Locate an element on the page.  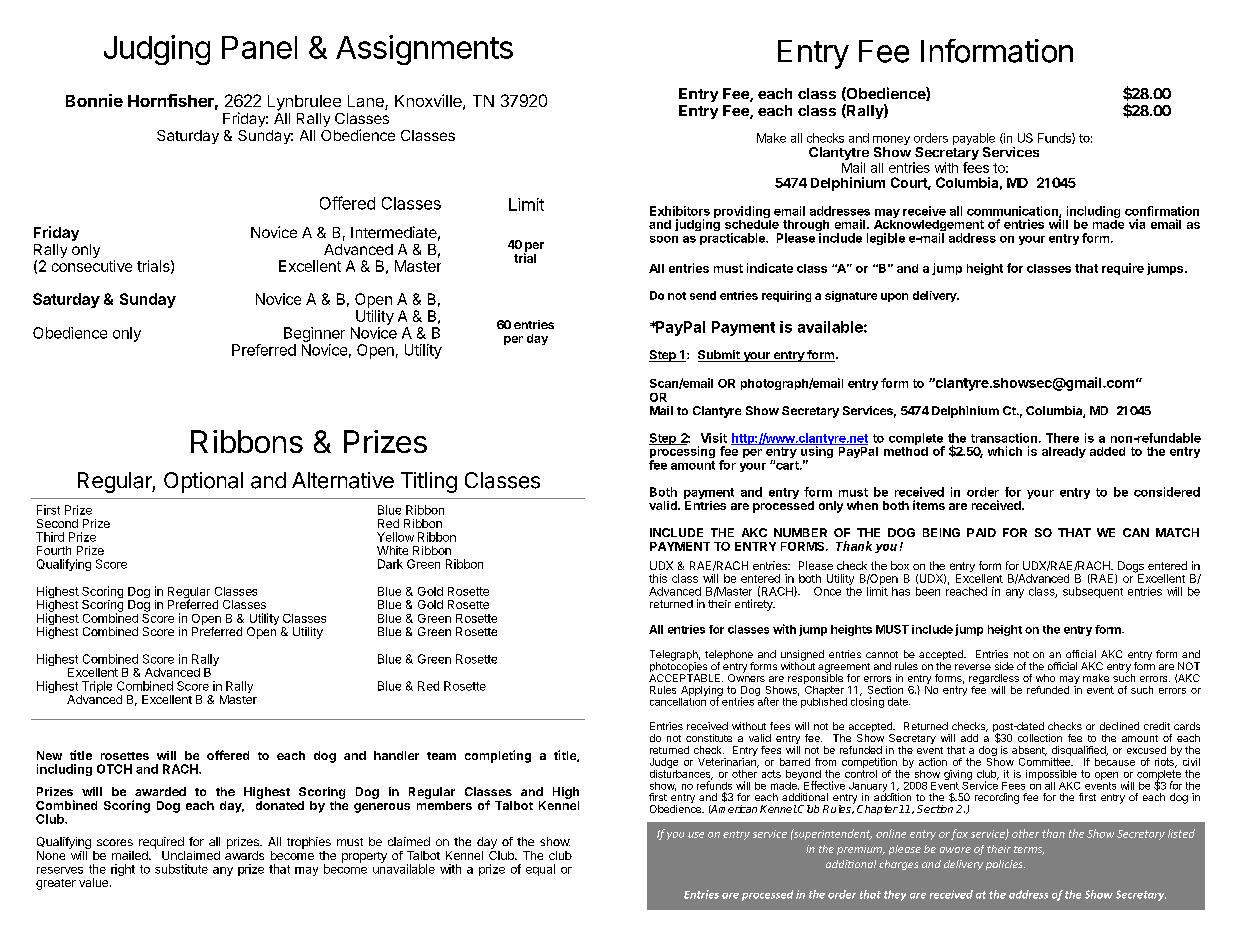
already is located at coordinates (1064, 452).
